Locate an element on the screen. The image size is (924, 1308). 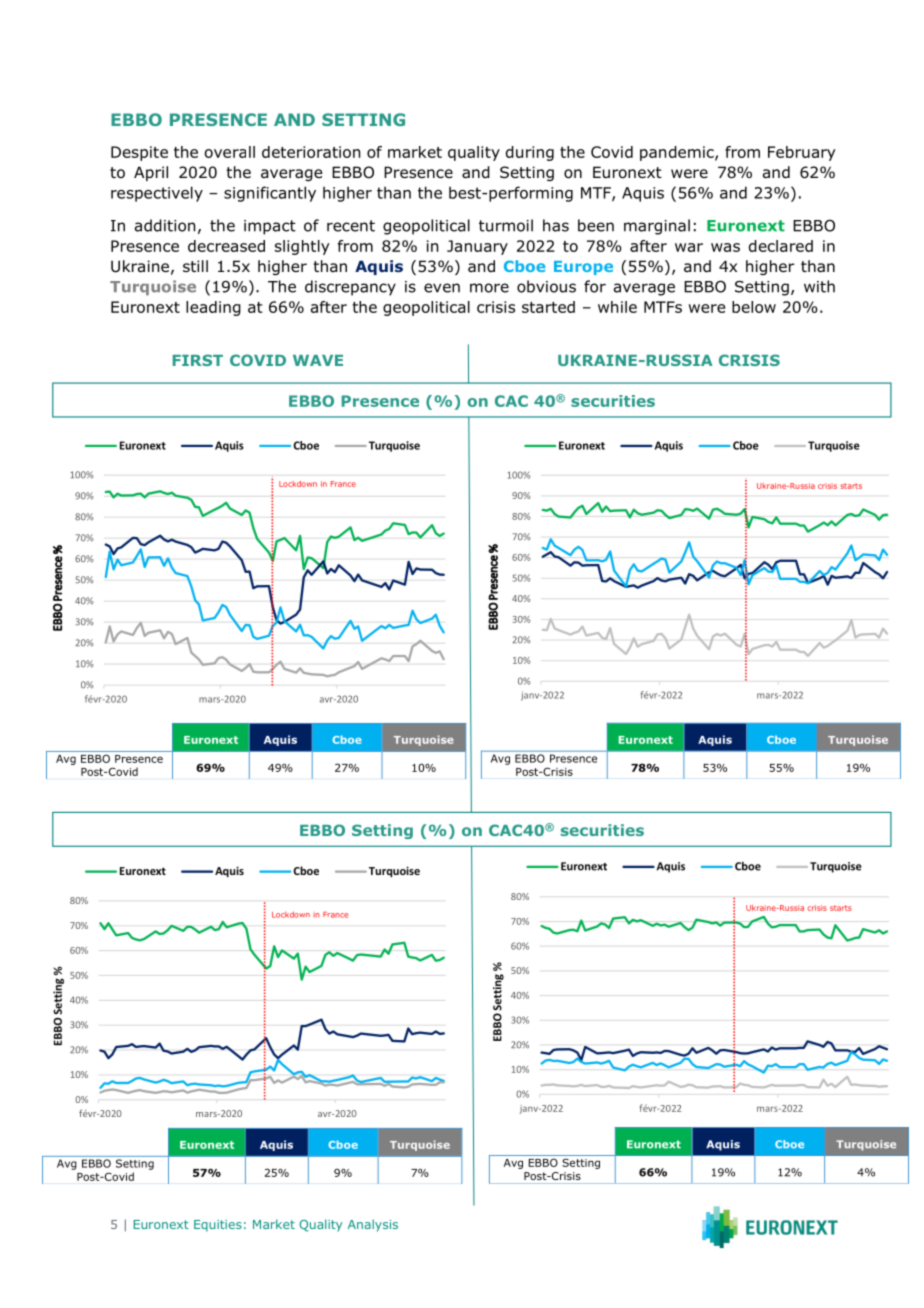
pandemic is located at coordinates (678, 153).
